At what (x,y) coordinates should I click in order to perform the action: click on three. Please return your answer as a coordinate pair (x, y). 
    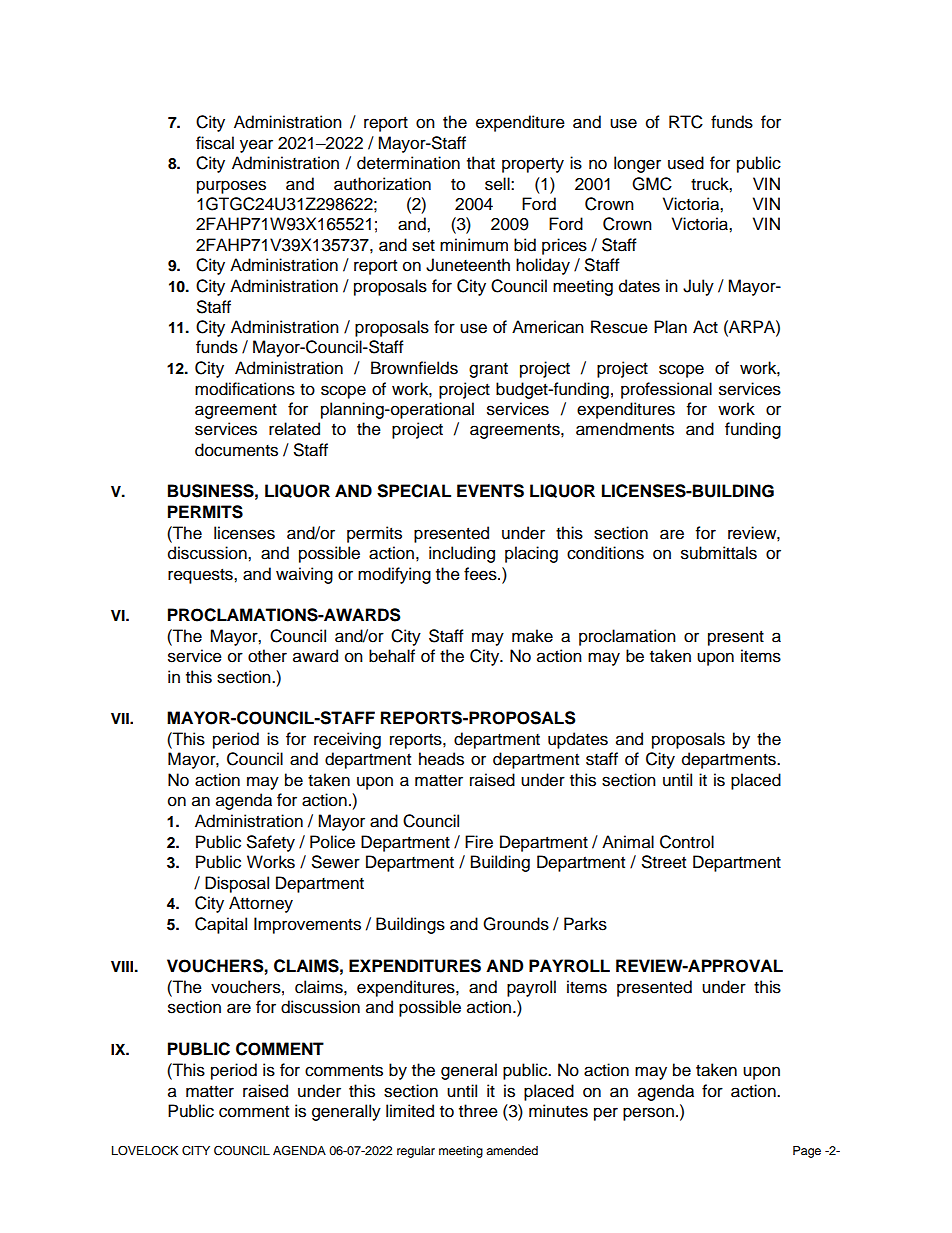
    Looking at the image, I should click on (478, 1111).
